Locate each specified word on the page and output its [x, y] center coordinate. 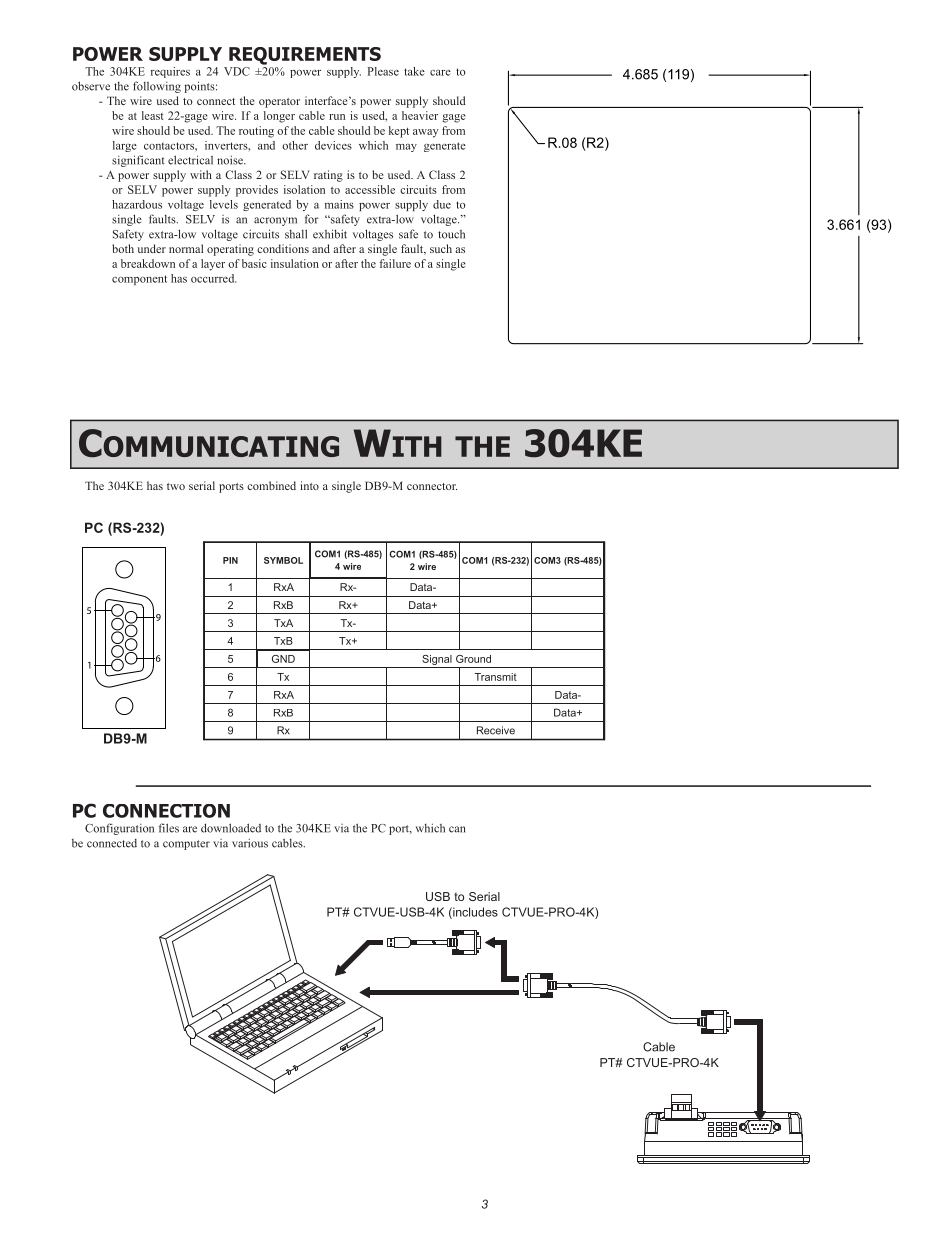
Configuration [119, 829]
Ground [473, 659]
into [309, 485]
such [441, 248]
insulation [295, 263]
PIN [230, 560]
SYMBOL [283, 560]
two [176, 486]
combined [271, 485]
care [440, 73]
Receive [496, 730]
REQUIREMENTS [305, 56]
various [250, 843]
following [157, 87]
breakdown [148, 263]
